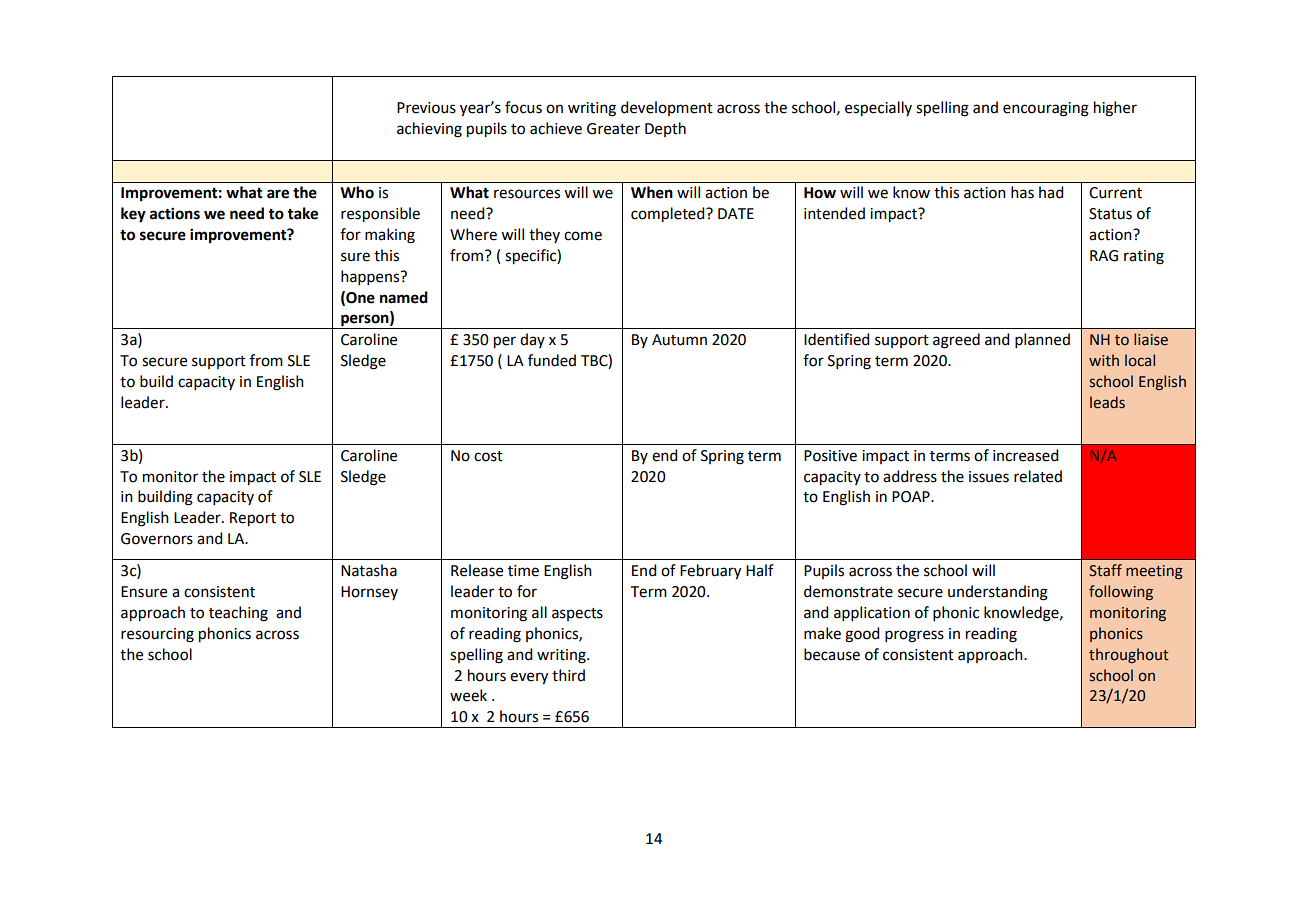 The height and width of the screenshot is (924, 1308). Describe the element at coordinates (302, 213) in the screenshot. I see `take` at that location.
